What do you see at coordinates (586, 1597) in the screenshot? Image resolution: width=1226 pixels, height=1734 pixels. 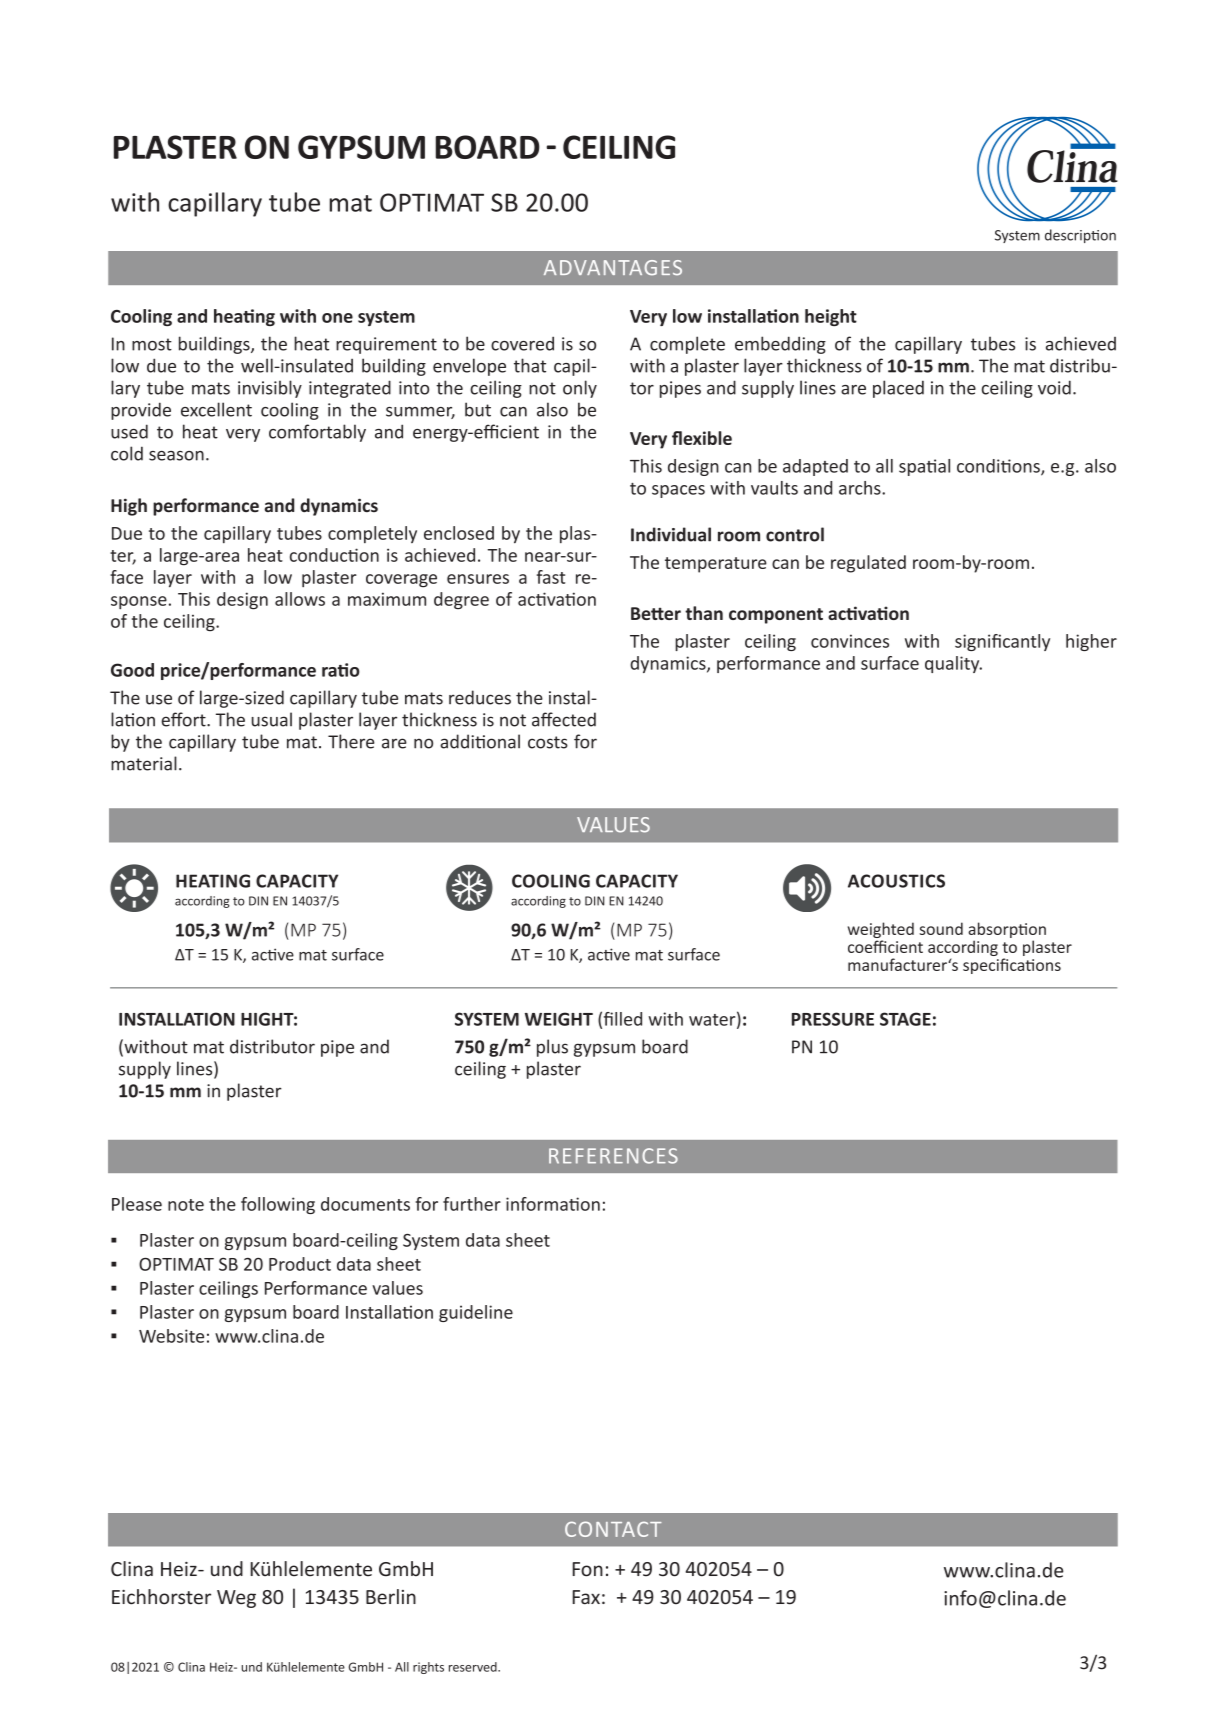 I see `Fax` at bounding box center [586, 1597].
